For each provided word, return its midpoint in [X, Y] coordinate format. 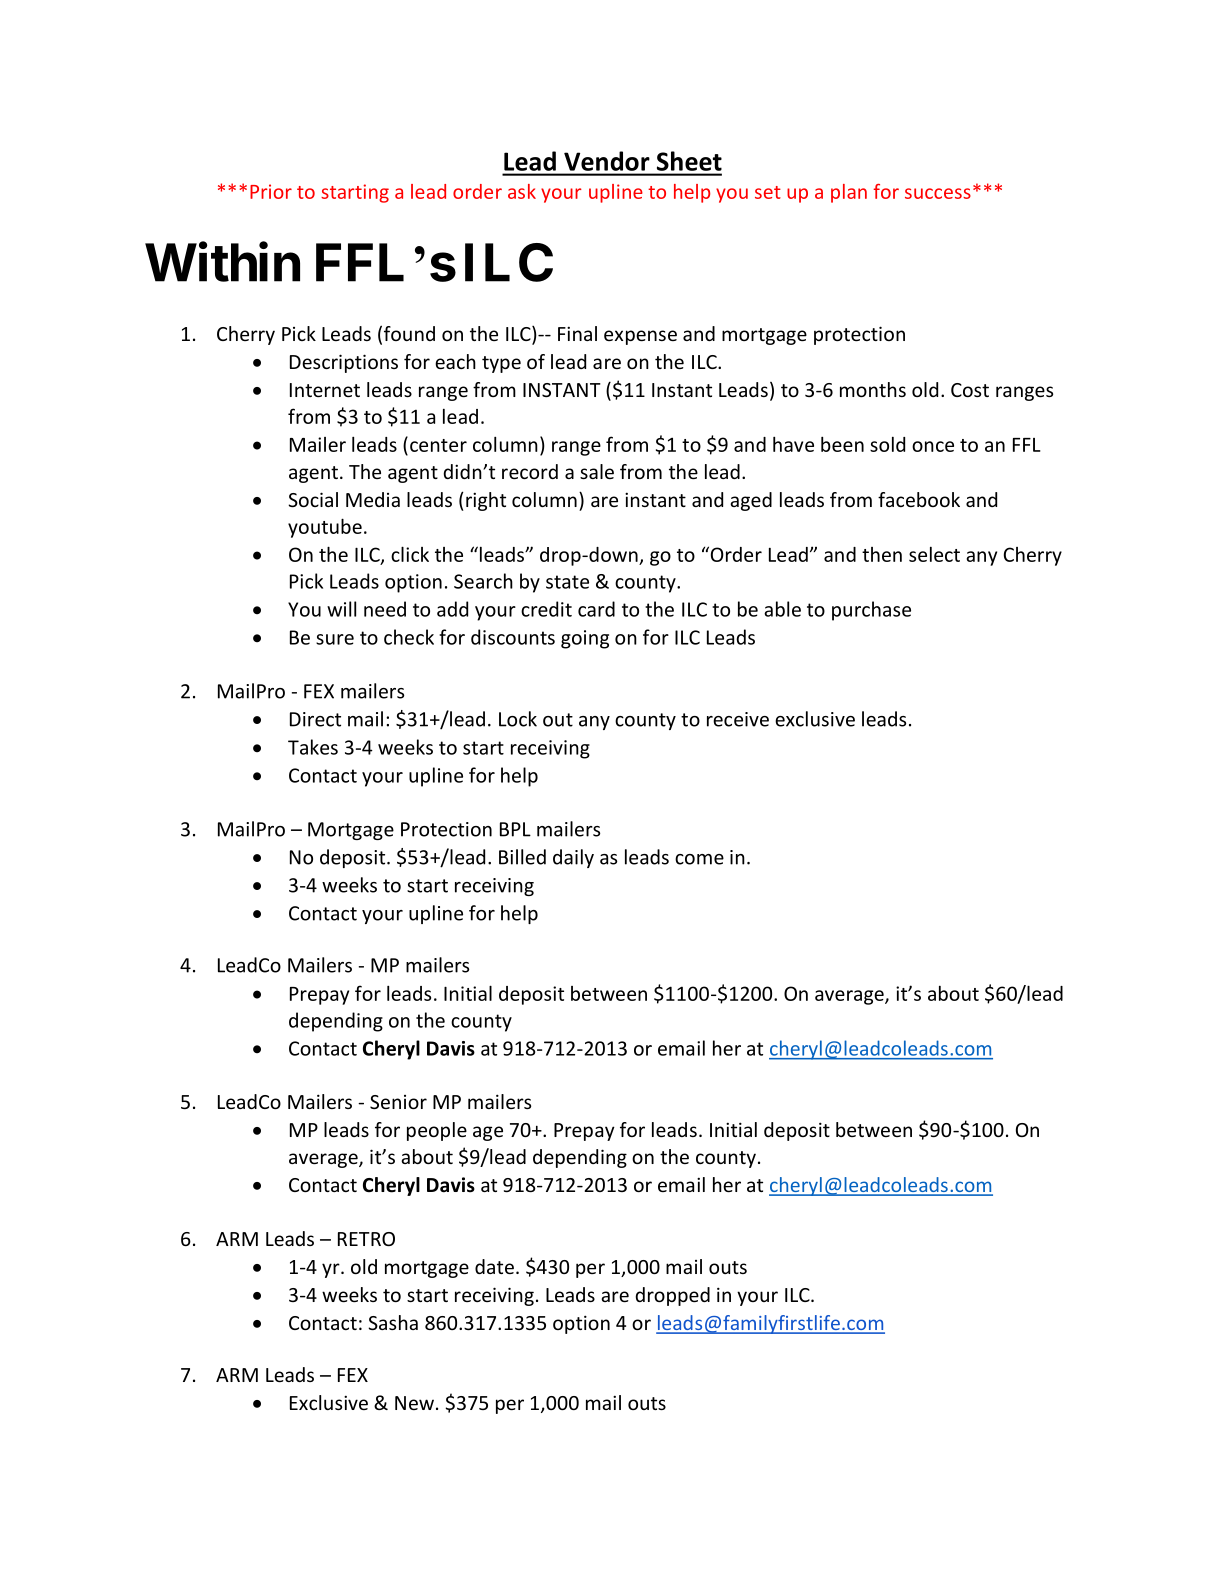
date [494, 1266]
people [437, 1131]
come [699, 859]
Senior [398, 1102]
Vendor [606, 161]
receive [738, 719]
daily [573, 858]
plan [849, 193]
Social [313, 499]
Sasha [393, 1322]
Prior [271, 191]
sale [597, 471]
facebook [919, 499]
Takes [313, 747]
